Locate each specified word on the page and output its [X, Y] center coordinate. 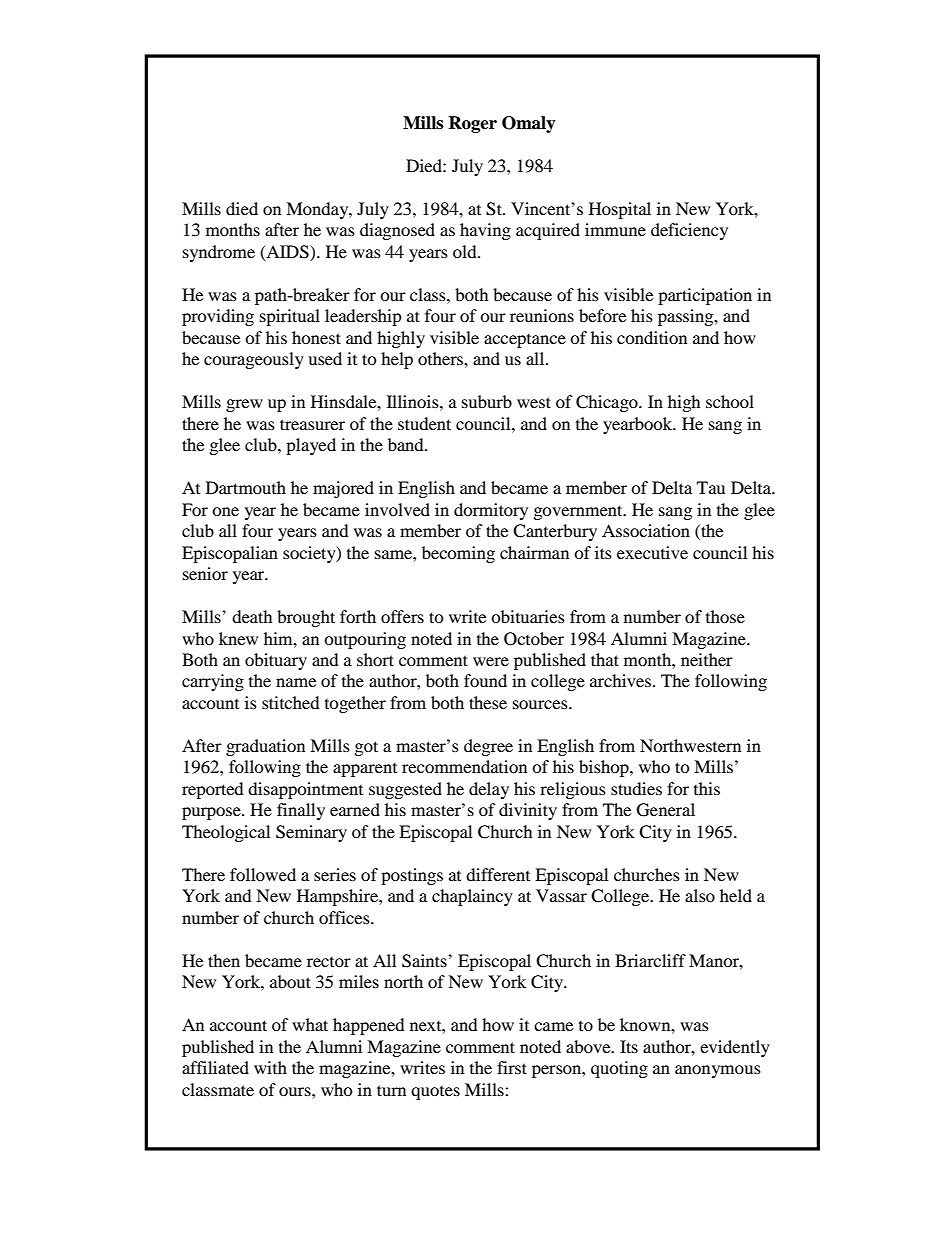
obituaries [528, 616]
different [498, 874]
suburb [487, 401]
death [252, 616]
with [270, 1067]
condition [652, 337]
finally [301, 811]
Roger [472, 124]
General [666, 810]
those [725, 616]
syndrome [219, 253]
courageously [254, 360]
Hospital [620, 210]
